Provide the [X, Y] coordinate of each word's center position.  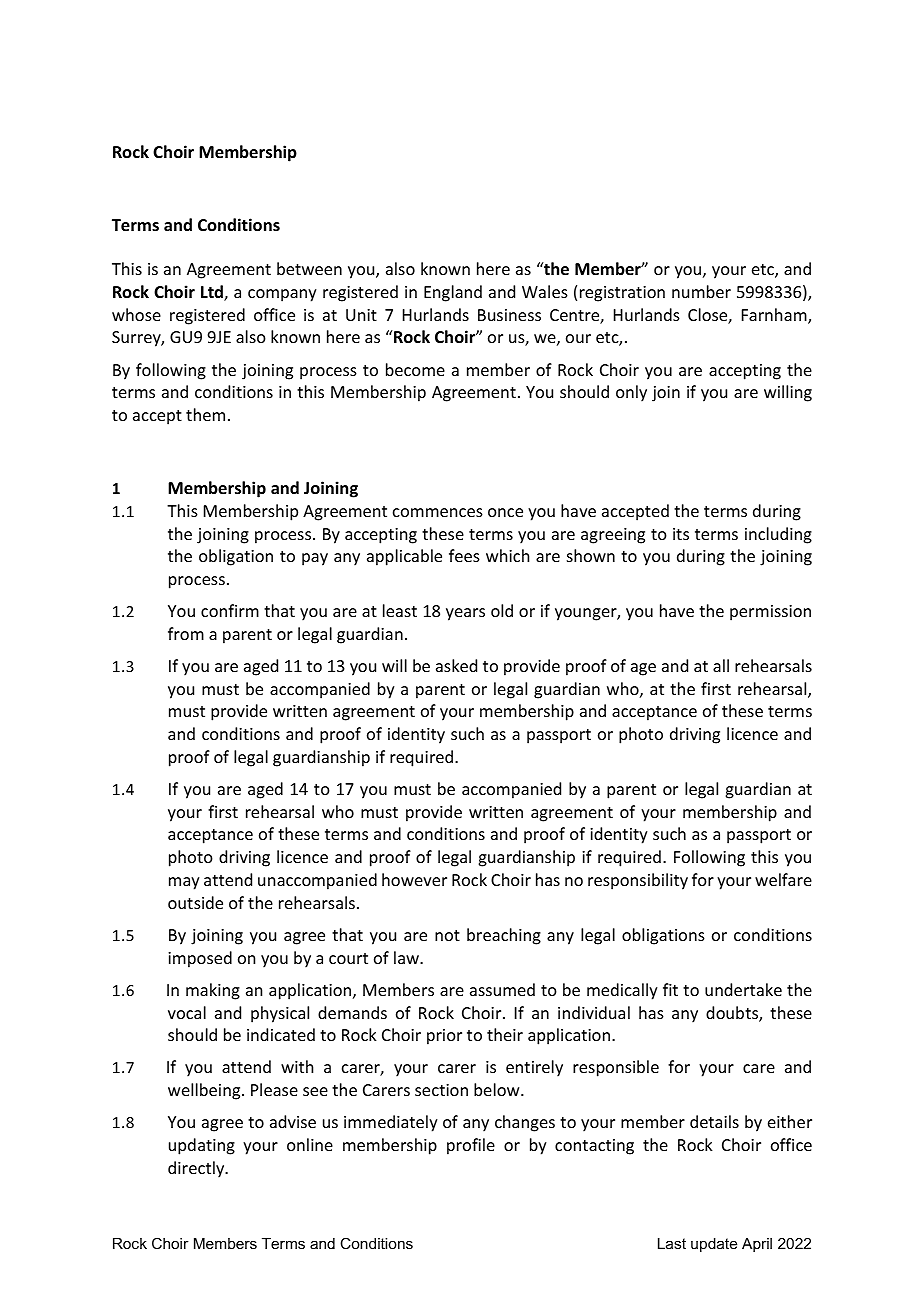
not [447, 935]
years [465, 614]
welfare [783, 879]
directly [197, 1169]
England [453, 293]
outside [195, 902]
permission [770, 613]
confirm [230, 610]
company [282, 295]
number [701, 291]
